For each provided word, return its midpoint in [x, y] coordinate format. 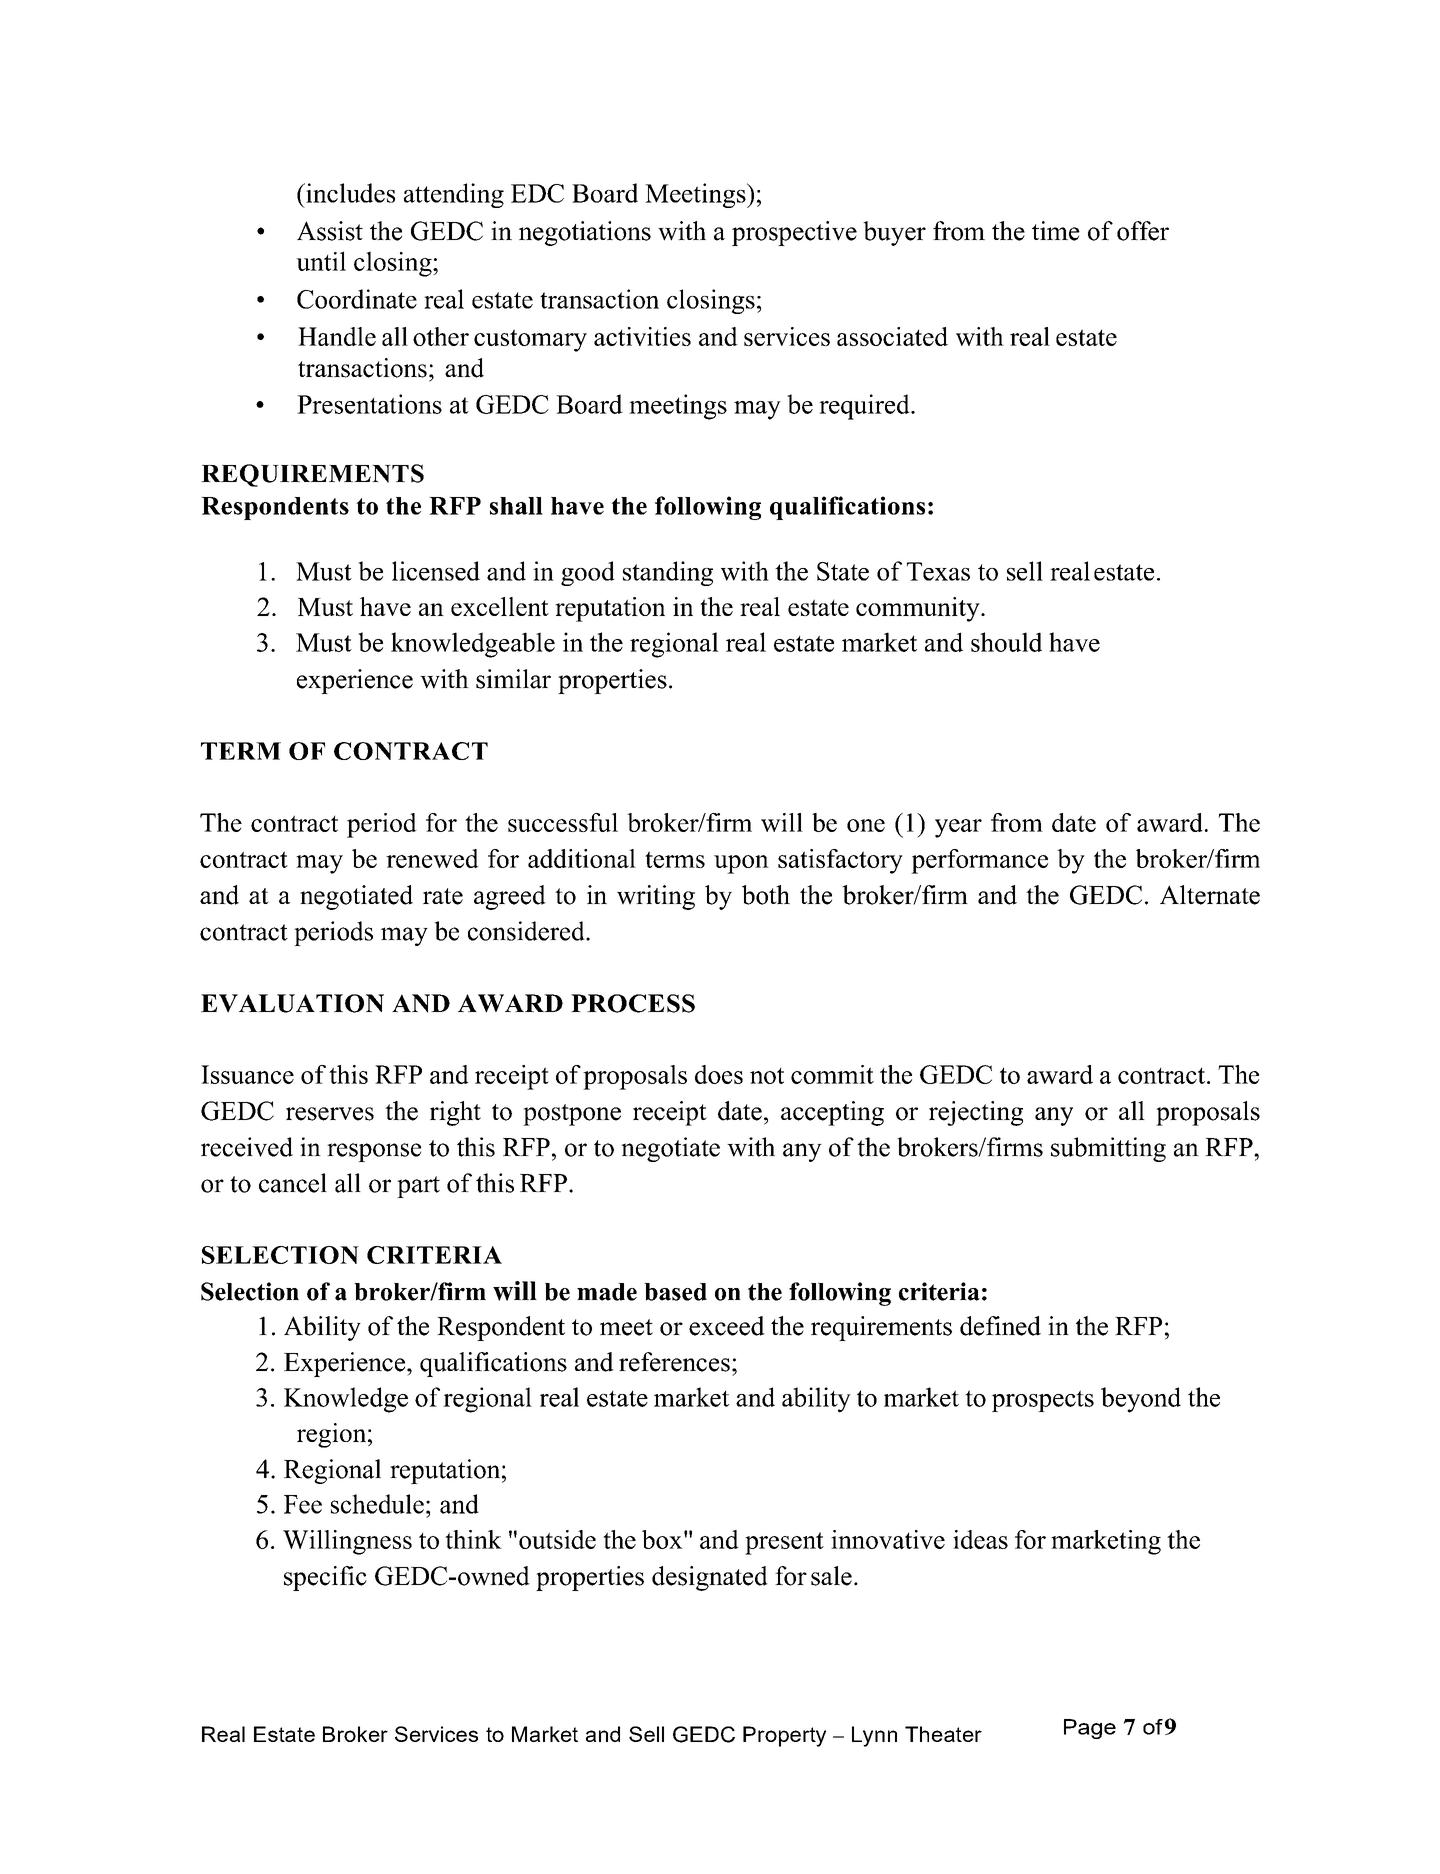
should [1006, 642]
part [418, 1187]
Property [784, 1736]
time [1056, 231]
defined [1000, 1326]
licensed [436, 571]
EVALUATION [292, 1003]
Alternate [1210, 895]
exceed [727, 1326]
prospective [794, 233]
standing [668, 573]
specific [325, 1578]
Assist [330, 231]
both [766, 895]
